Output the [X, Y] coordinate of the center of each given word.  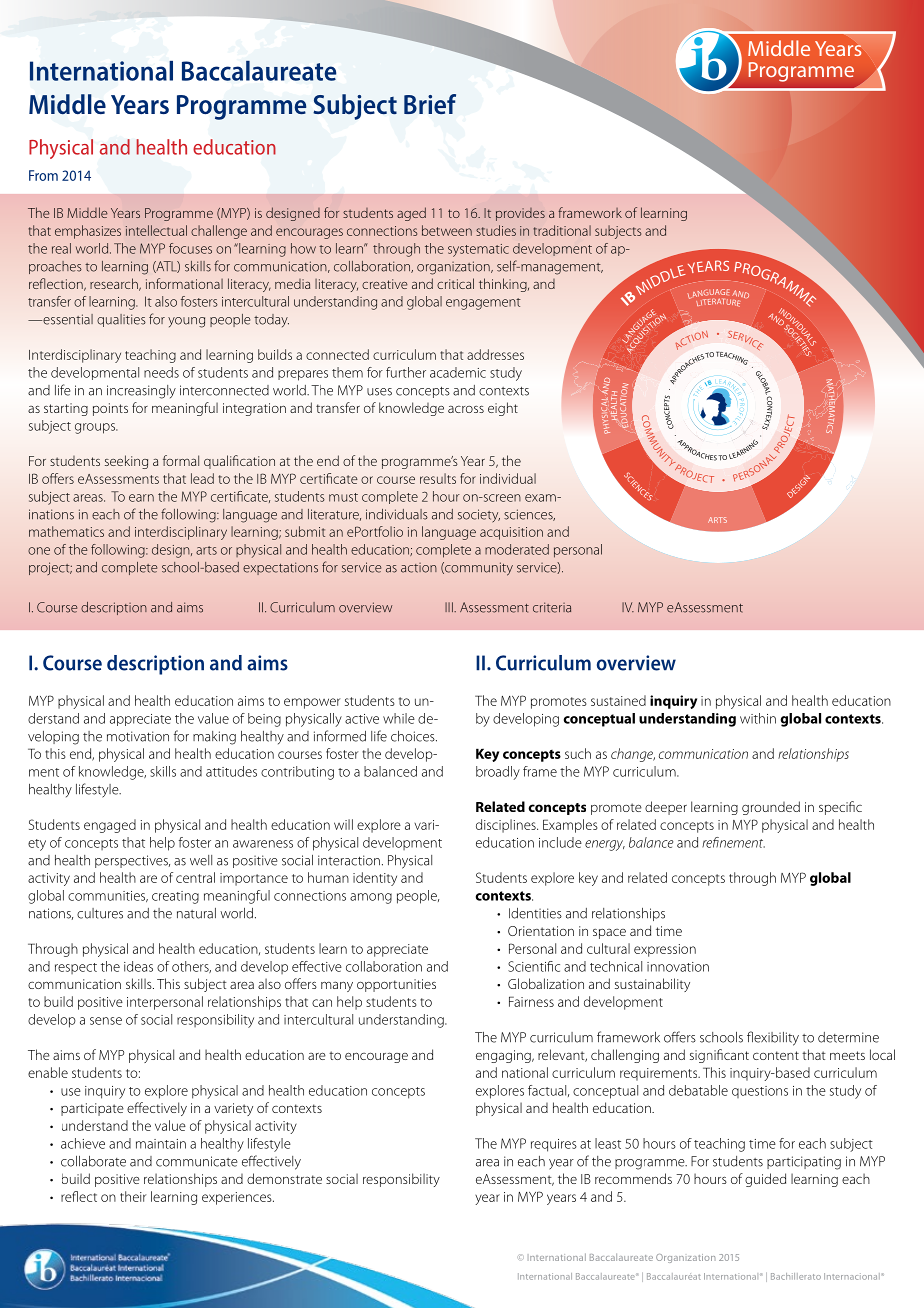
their [133, 1196]
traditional [562, 230]
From [43, 175]
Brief [430, 104]
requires [554, 1145]
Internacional [852, 1276]
